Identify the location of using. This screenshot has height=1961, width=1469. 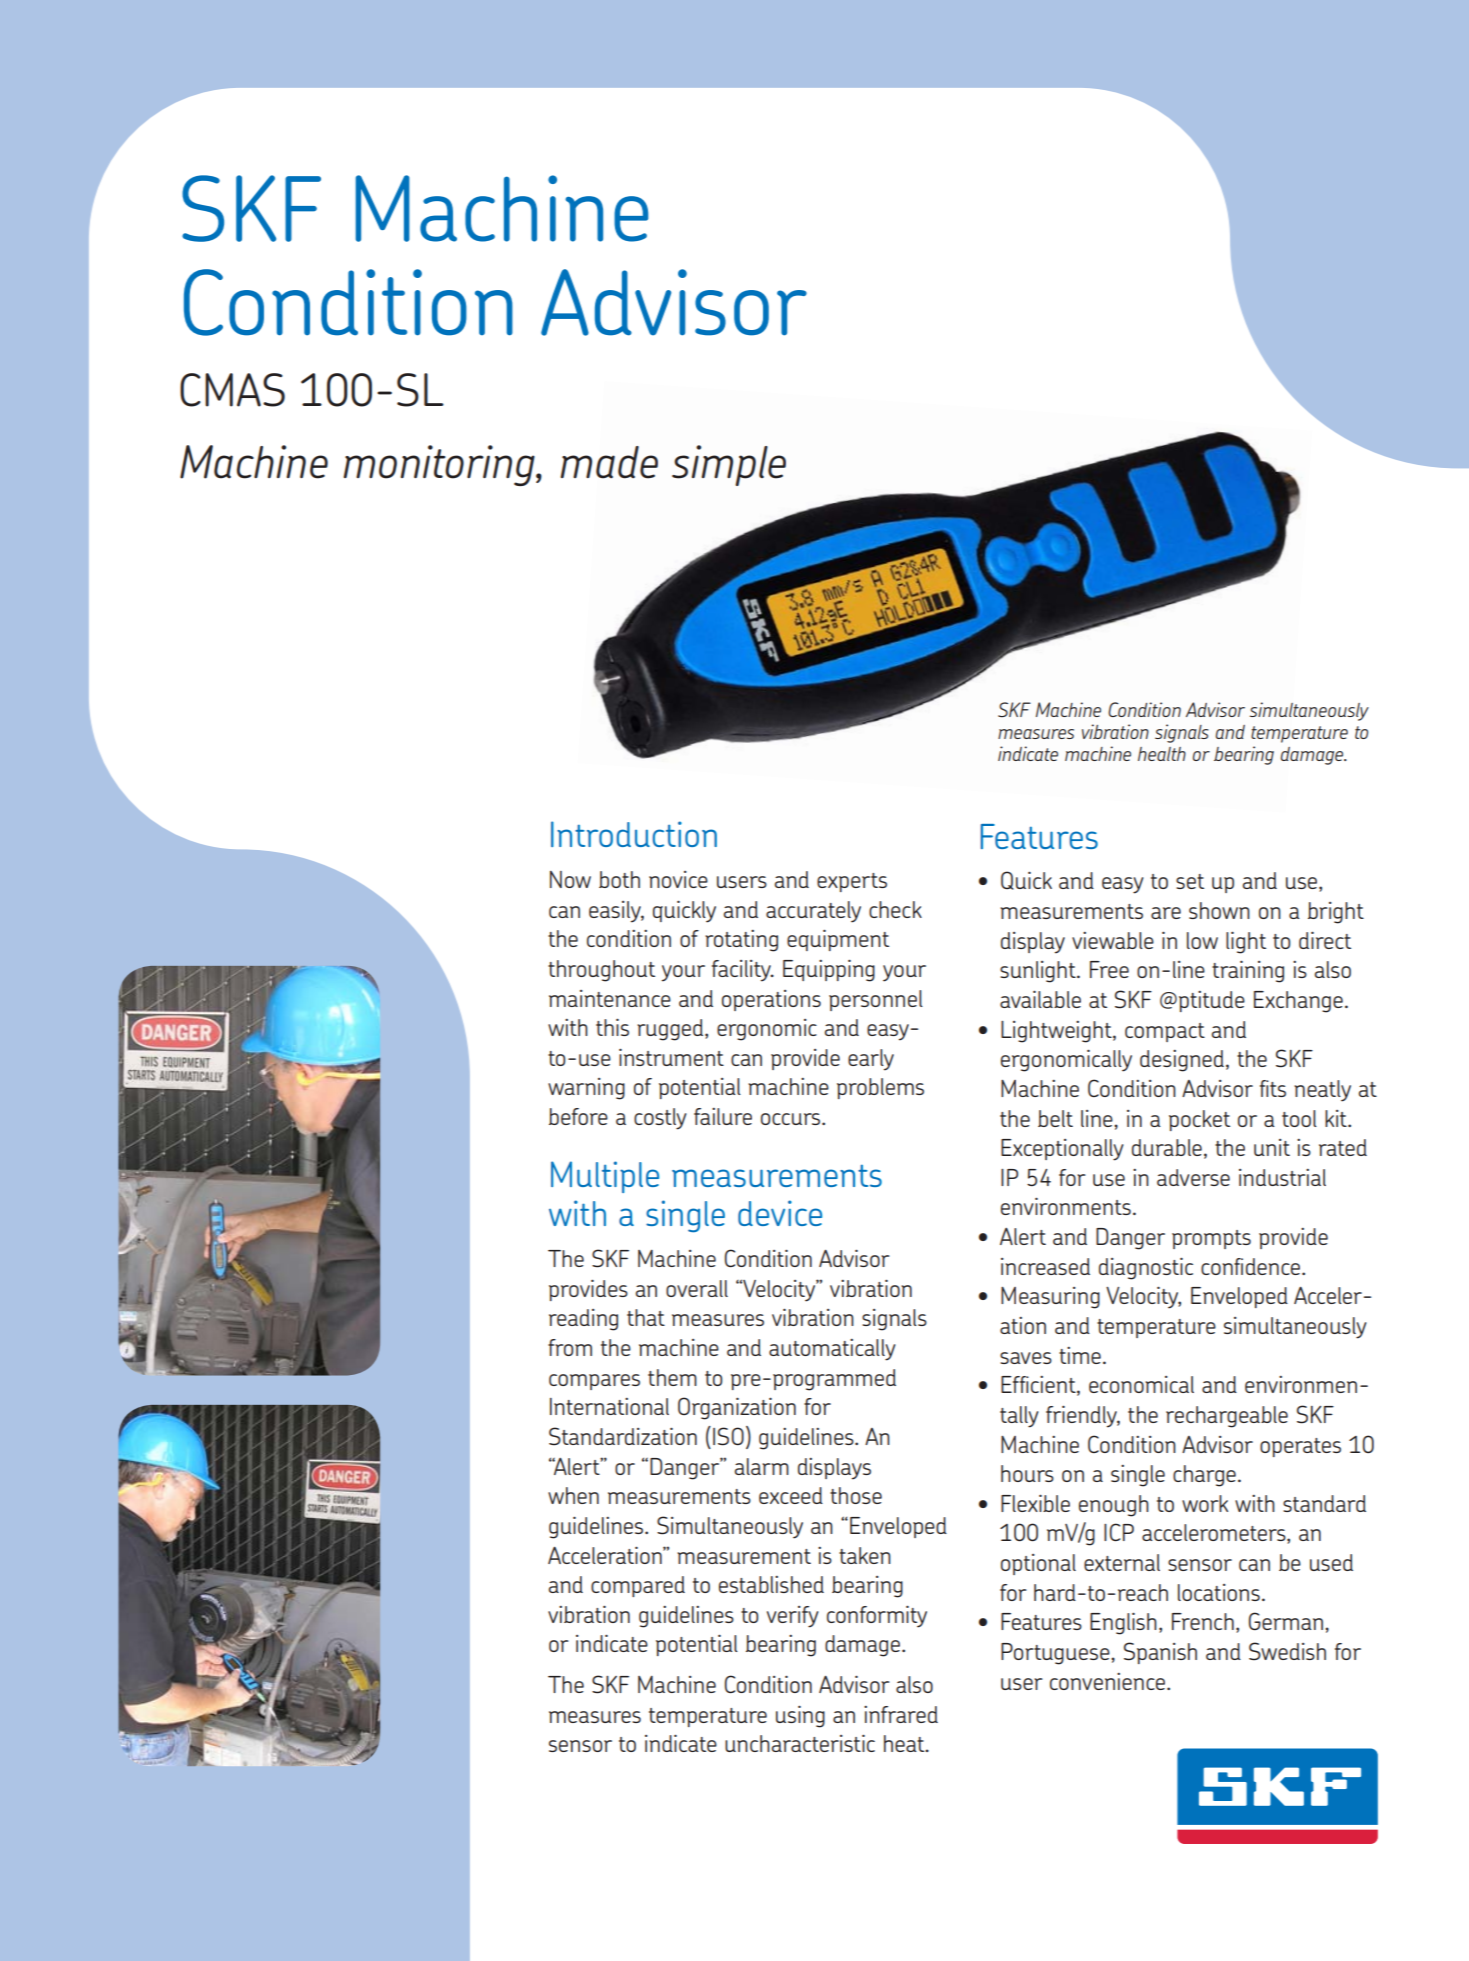
(800, 1716).
